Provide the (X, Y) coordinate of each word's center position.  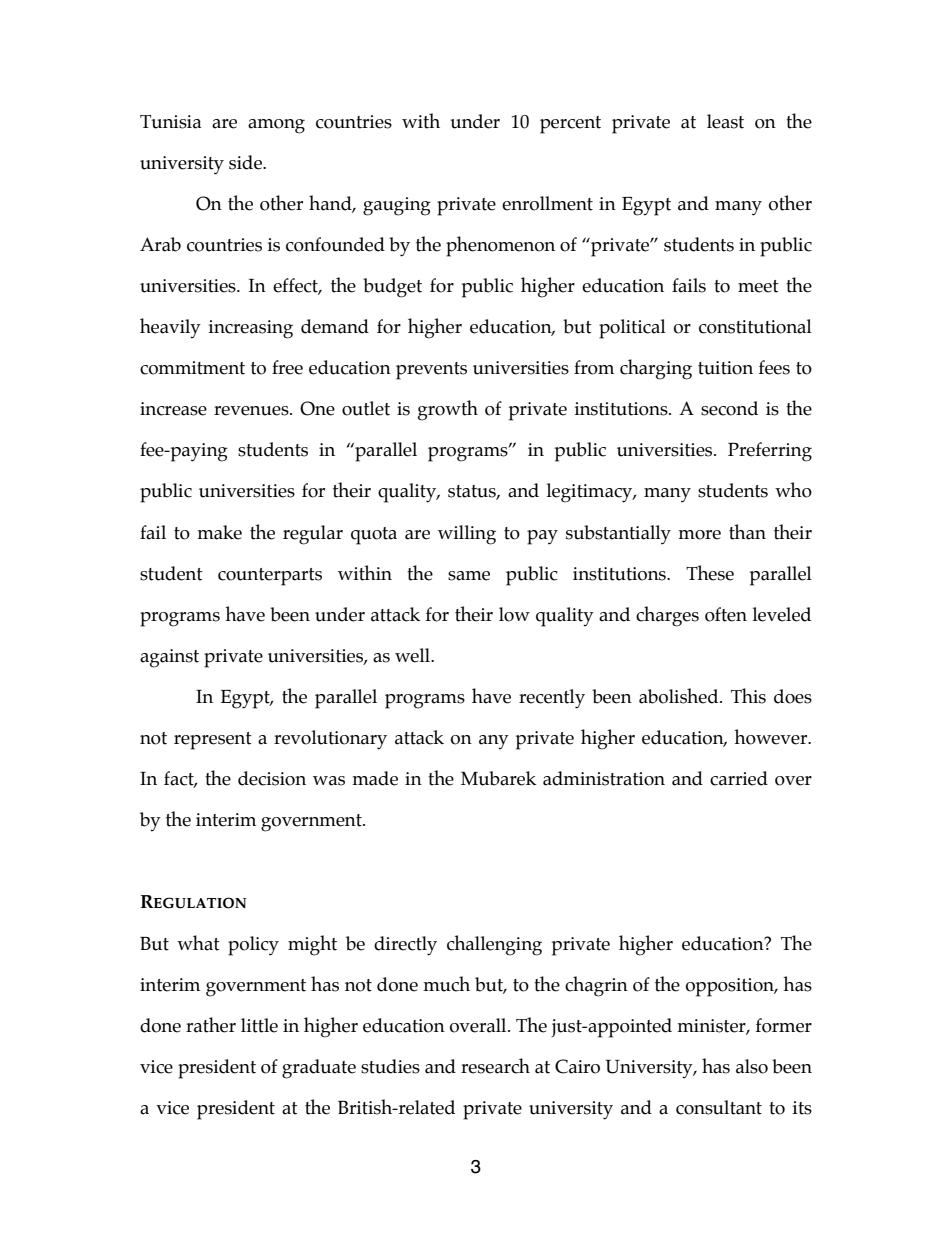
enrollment (547, 203)
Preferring (770, 452)
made (375, 778)
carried (739, 778)
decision (272, 778)
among (276, 126)
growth (448, 410)
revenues (252, 411)
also (752, 1066)
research (495, 1066)
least (725, 121)
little (259, 1025)
